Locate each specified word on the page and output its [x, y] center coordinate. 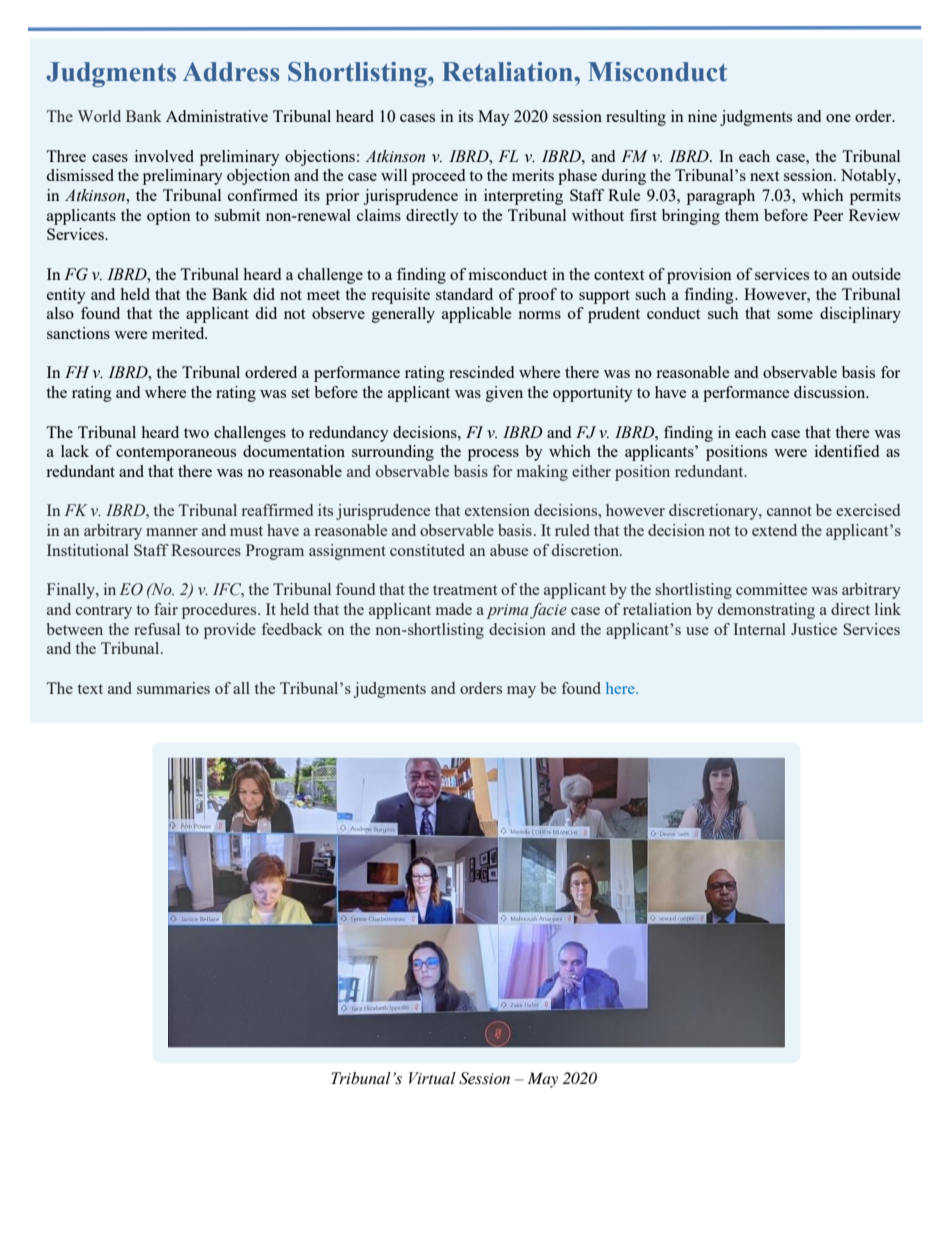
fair [166, 609]
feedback [292, 629]
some [795, 315]
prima [508, 611]
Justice [814, 629]
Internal [759, 629]
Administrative [217, 116]
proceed [438, 177]
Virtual [432, 1078]
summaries [173, 688]
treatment [465, 590]
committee [771, 589]
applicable [476, 315]
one [838, 118]
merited [179, 333]
